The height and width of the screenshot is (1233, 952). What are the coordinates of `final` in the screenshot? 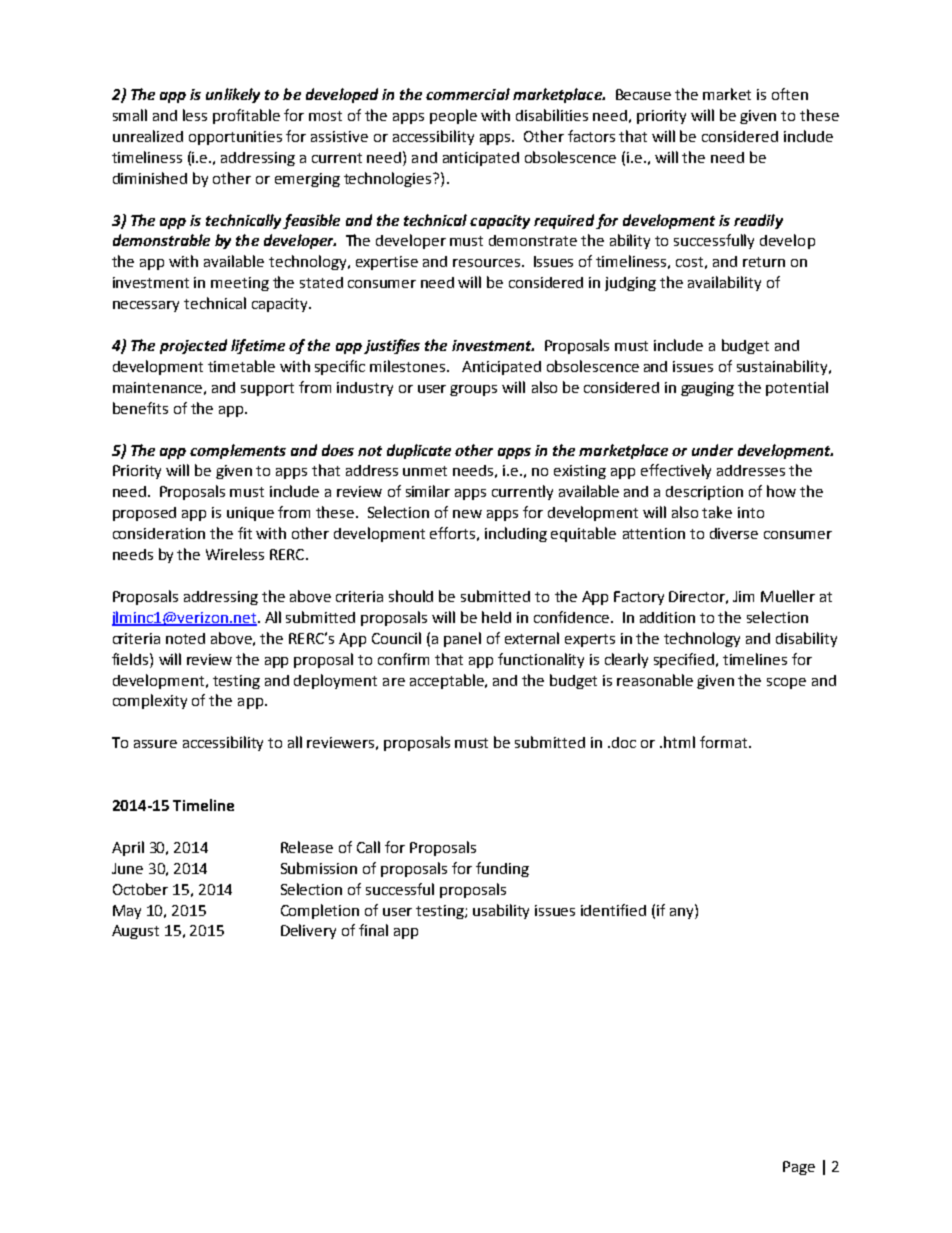 It's located at (373, 930).
